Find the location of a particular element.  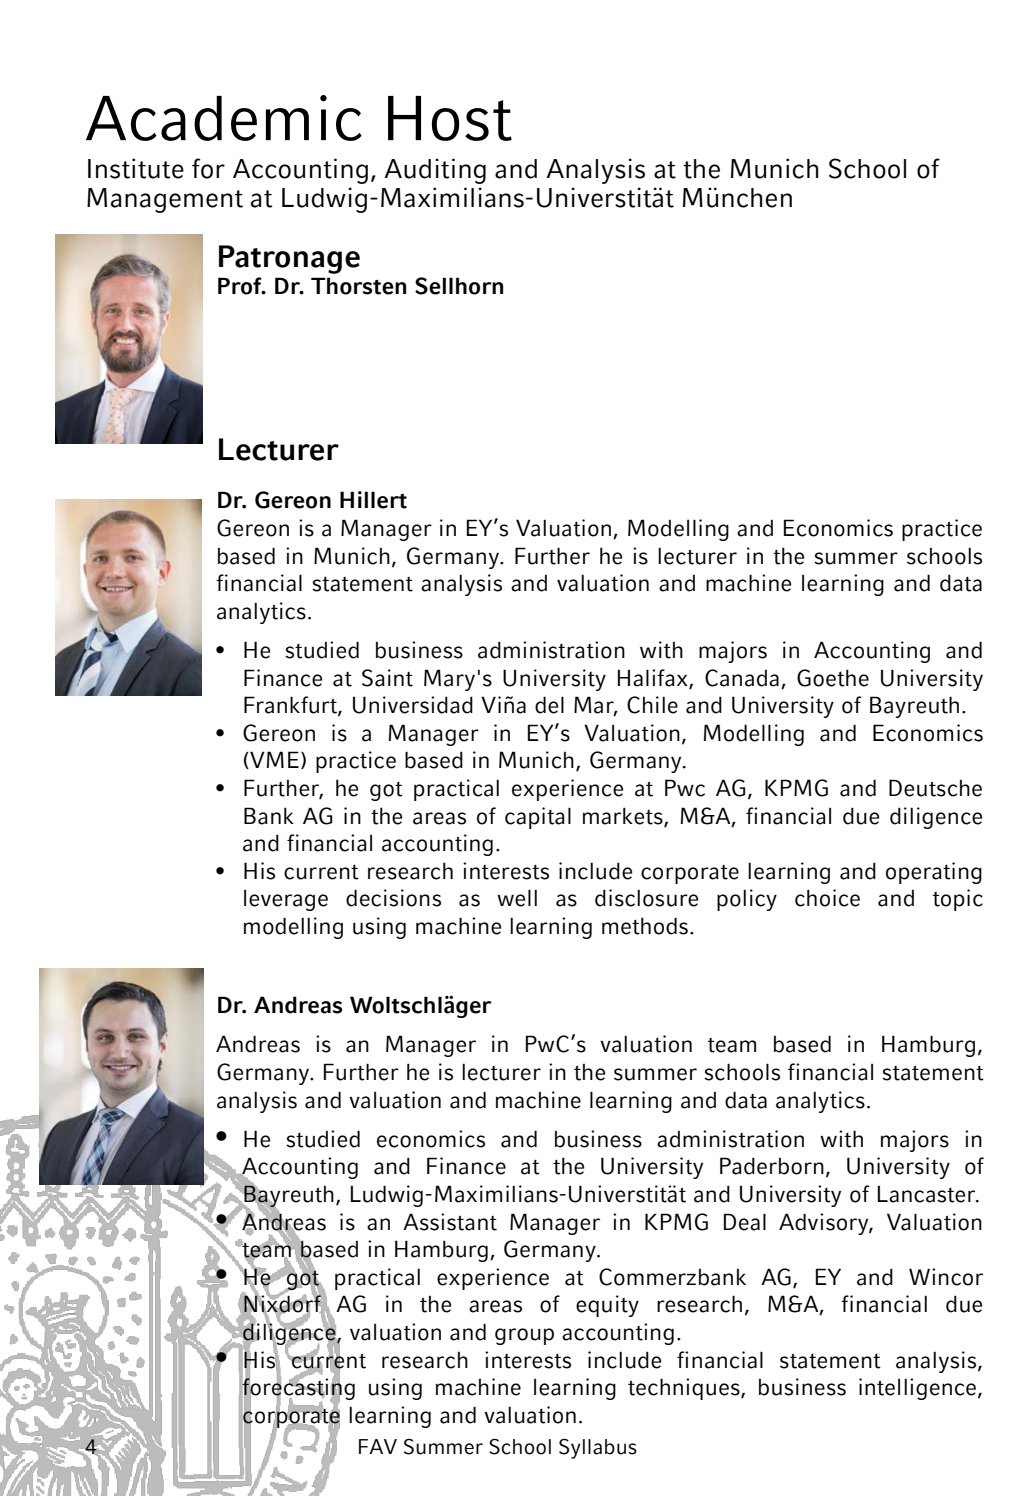

Host is located at coordinates (450, 118).
